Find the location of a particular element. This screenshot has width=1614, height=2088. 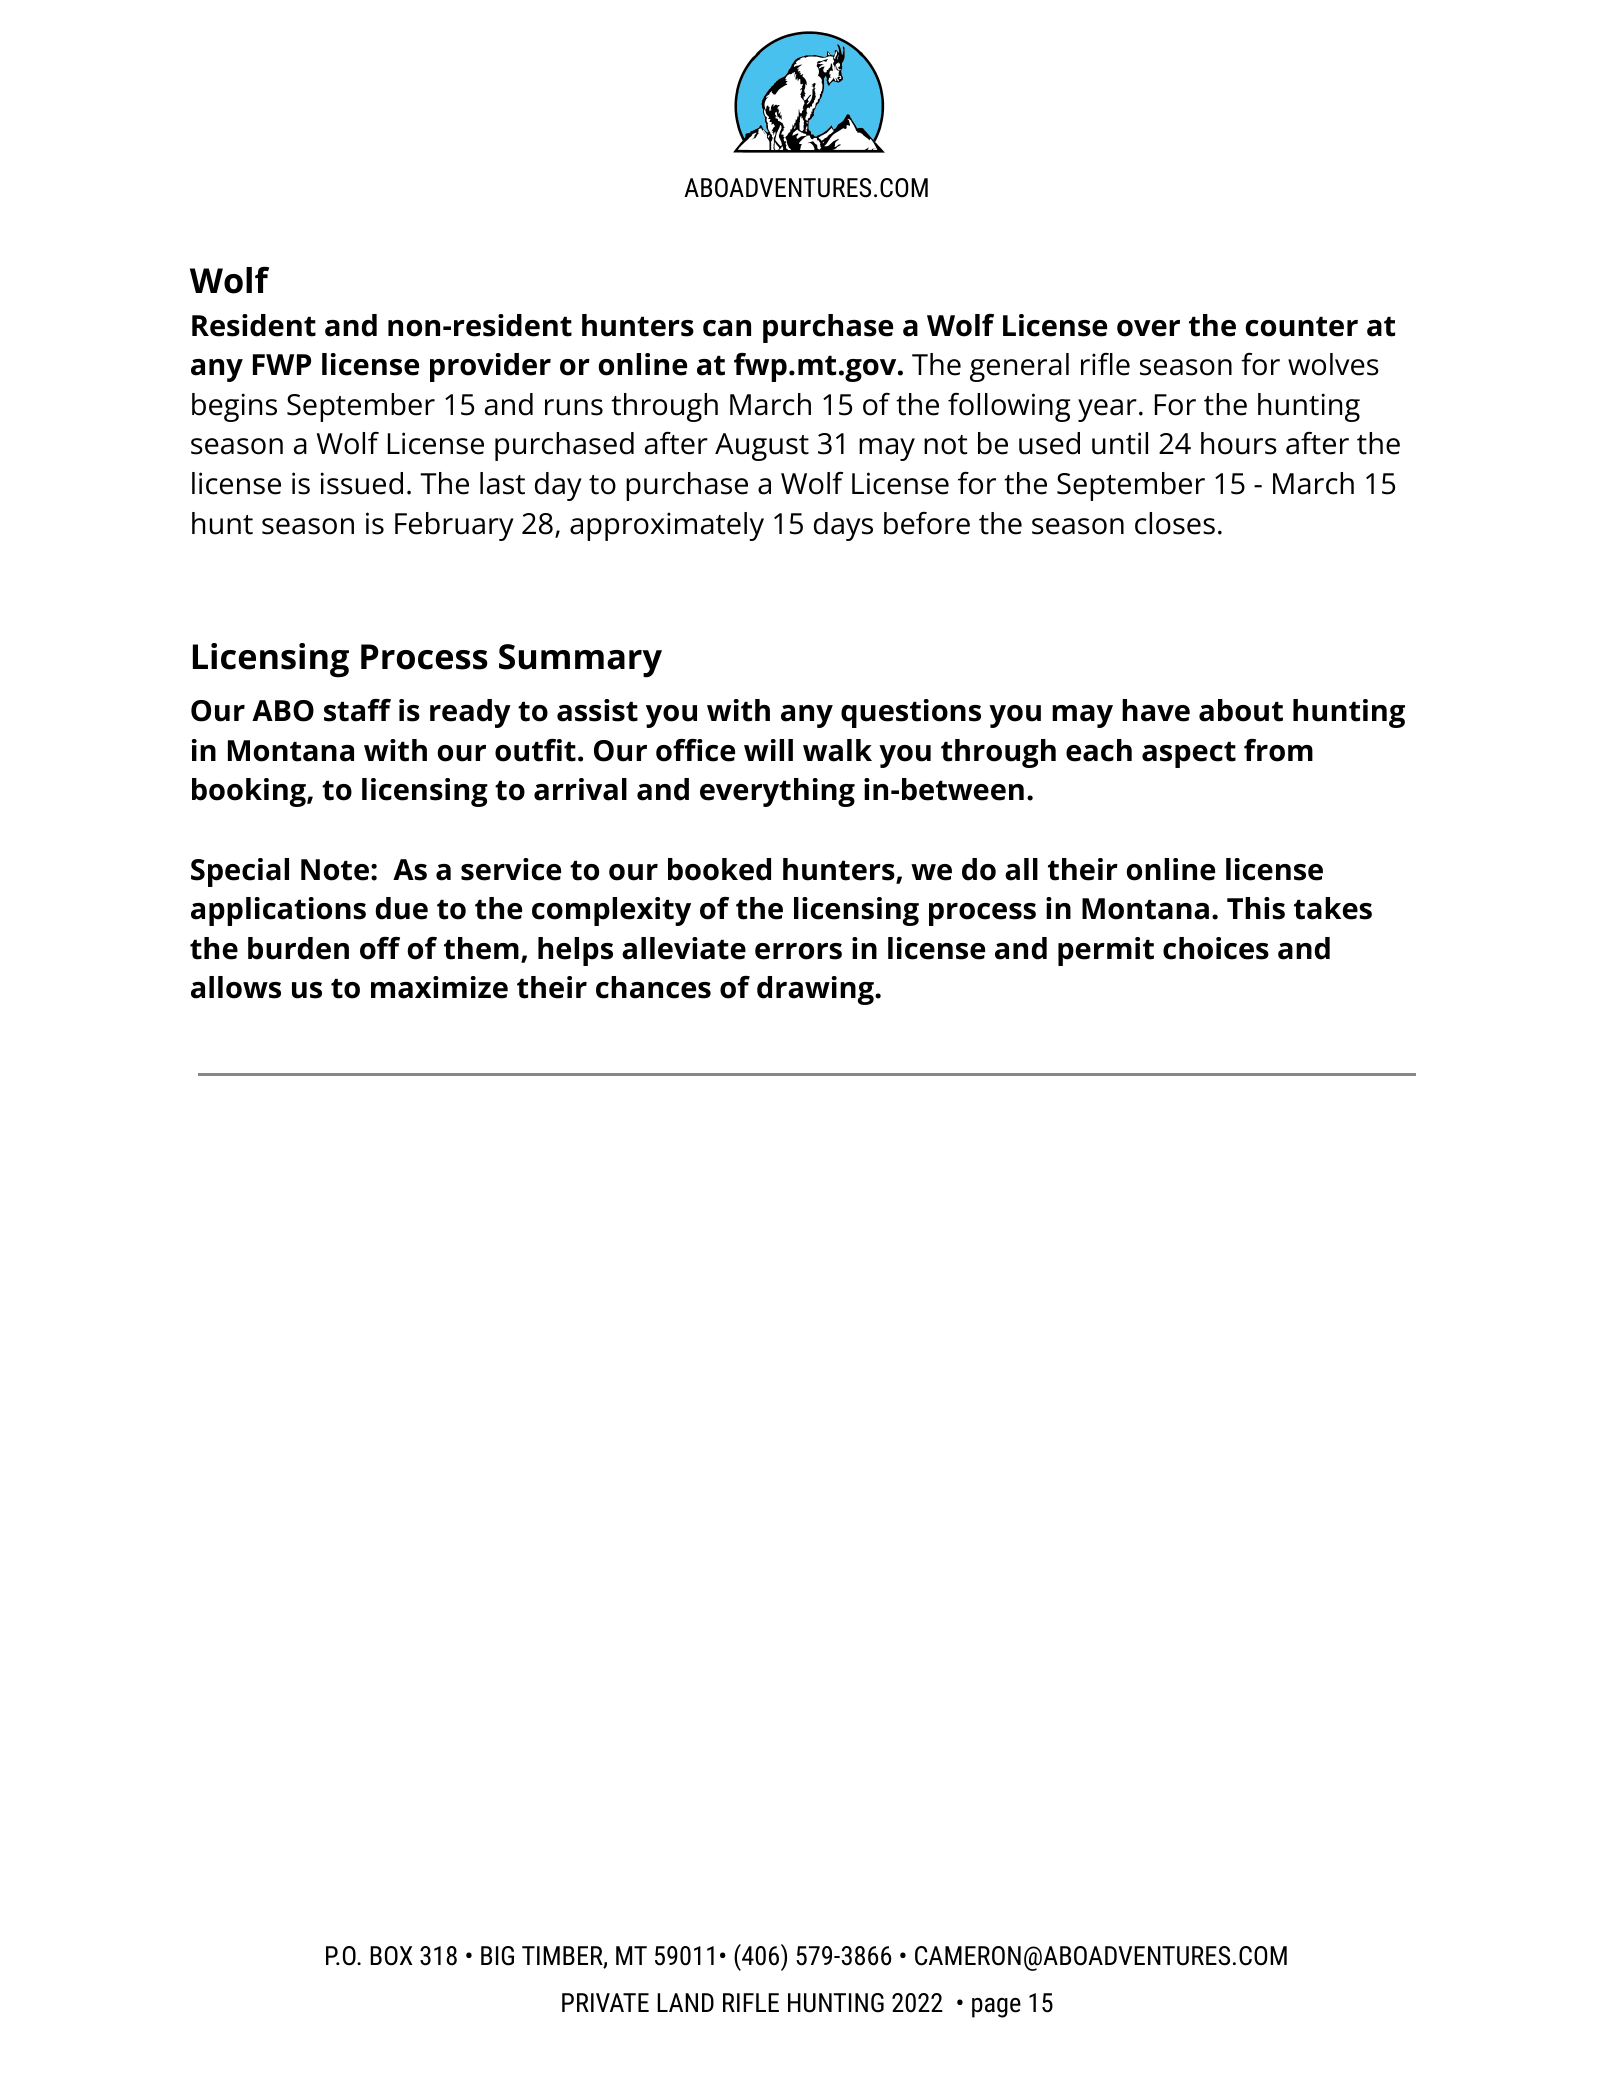

LAND is located at coordinates (685, 2002).
